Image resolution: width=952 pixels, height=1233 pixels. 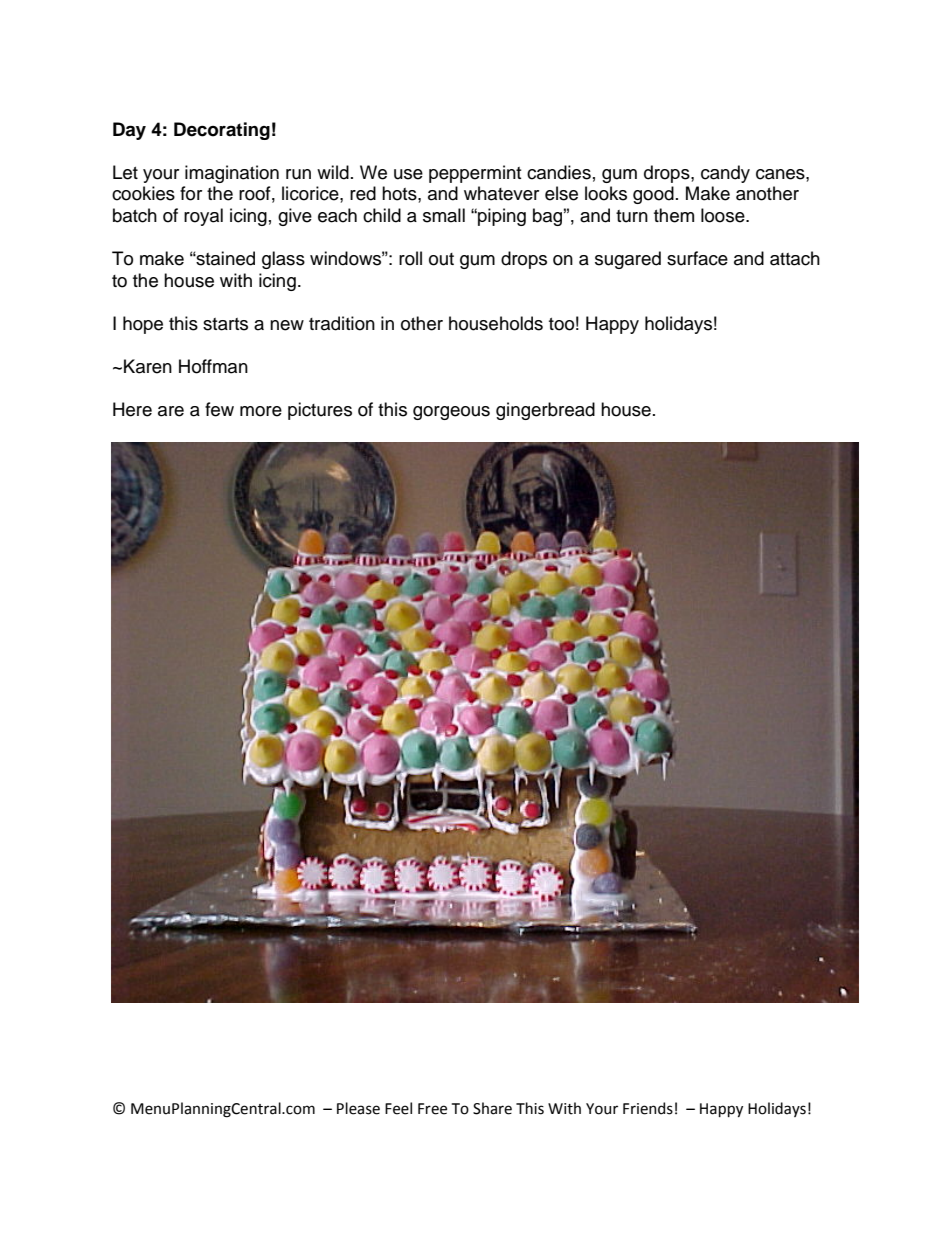 What do you see at coordinates (219, 409) in the image?
I see `few` at bounding box center [219, 409].
